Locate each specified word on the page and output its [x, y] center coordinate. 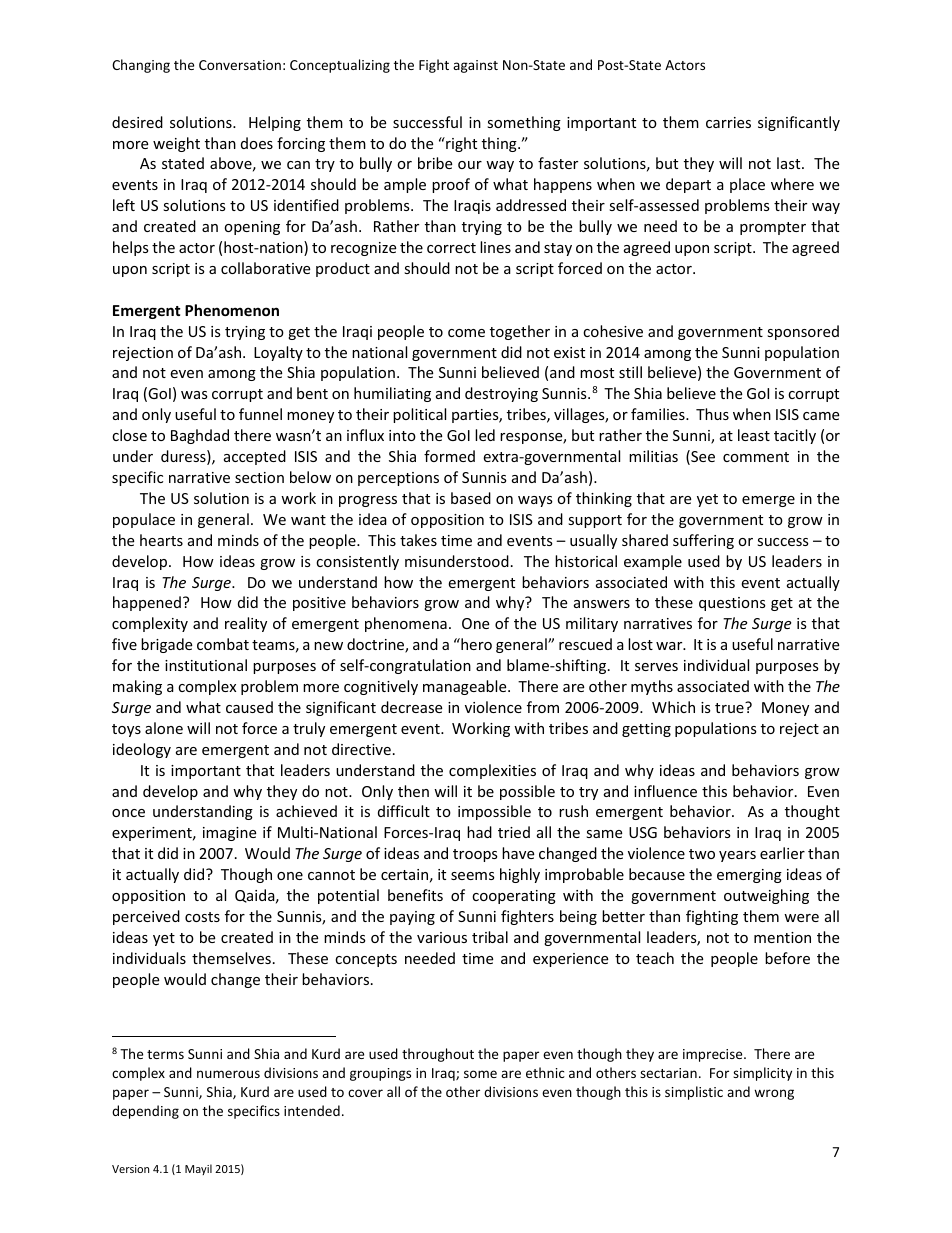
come [466, 333]
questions [732, 604]
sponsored [803, 332]
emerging [749, 876]
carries [728, 122]
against [475, 66]
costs [202, 917]
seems [473, 876]
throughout [438, 1055]
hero [475, 644]
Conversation [240, 65]
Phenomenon [232, 310]
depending [145, 1112]
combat [223, 644]
